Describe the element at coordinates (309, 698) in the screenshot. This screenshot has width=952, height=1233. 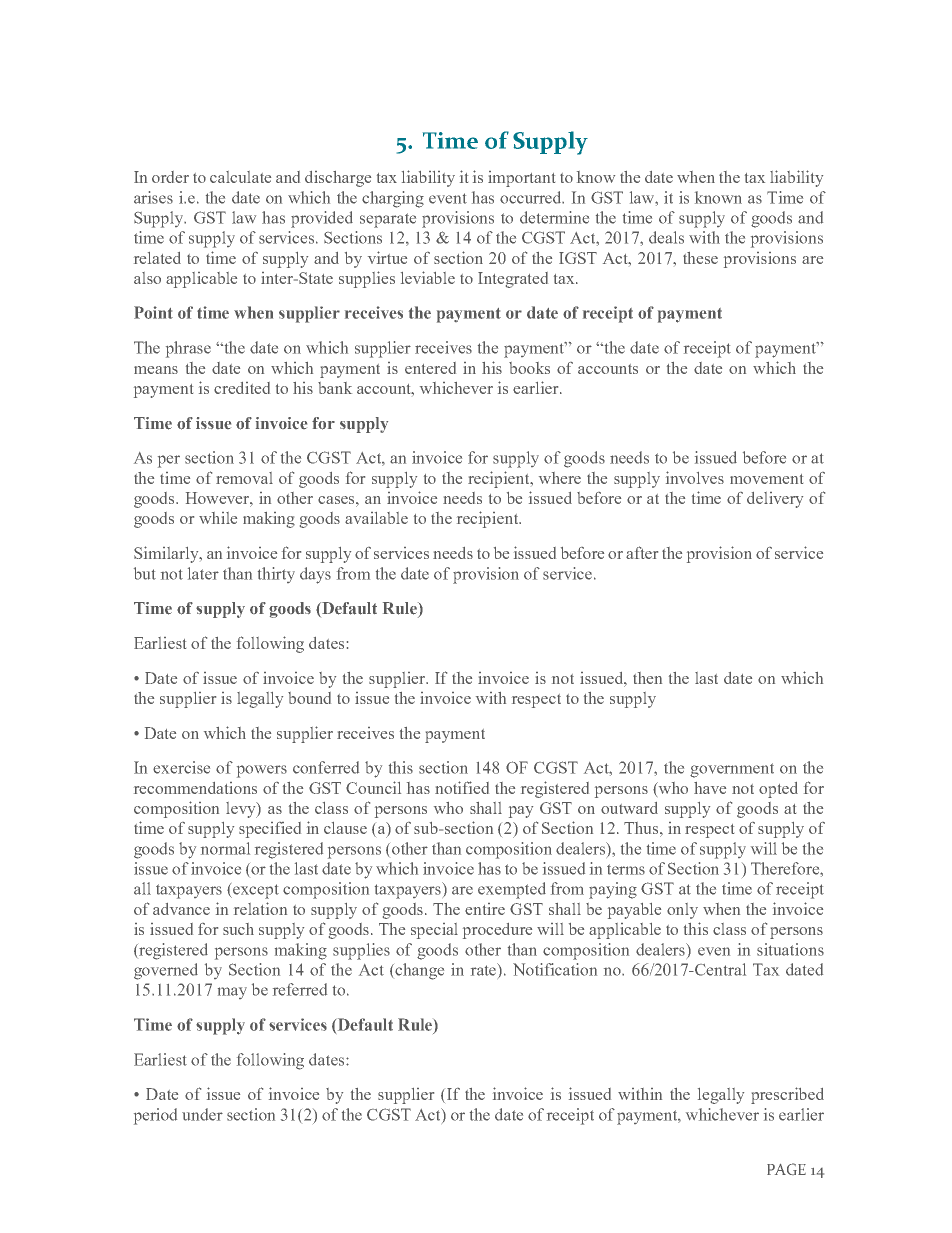
I see `bound` at that location.
